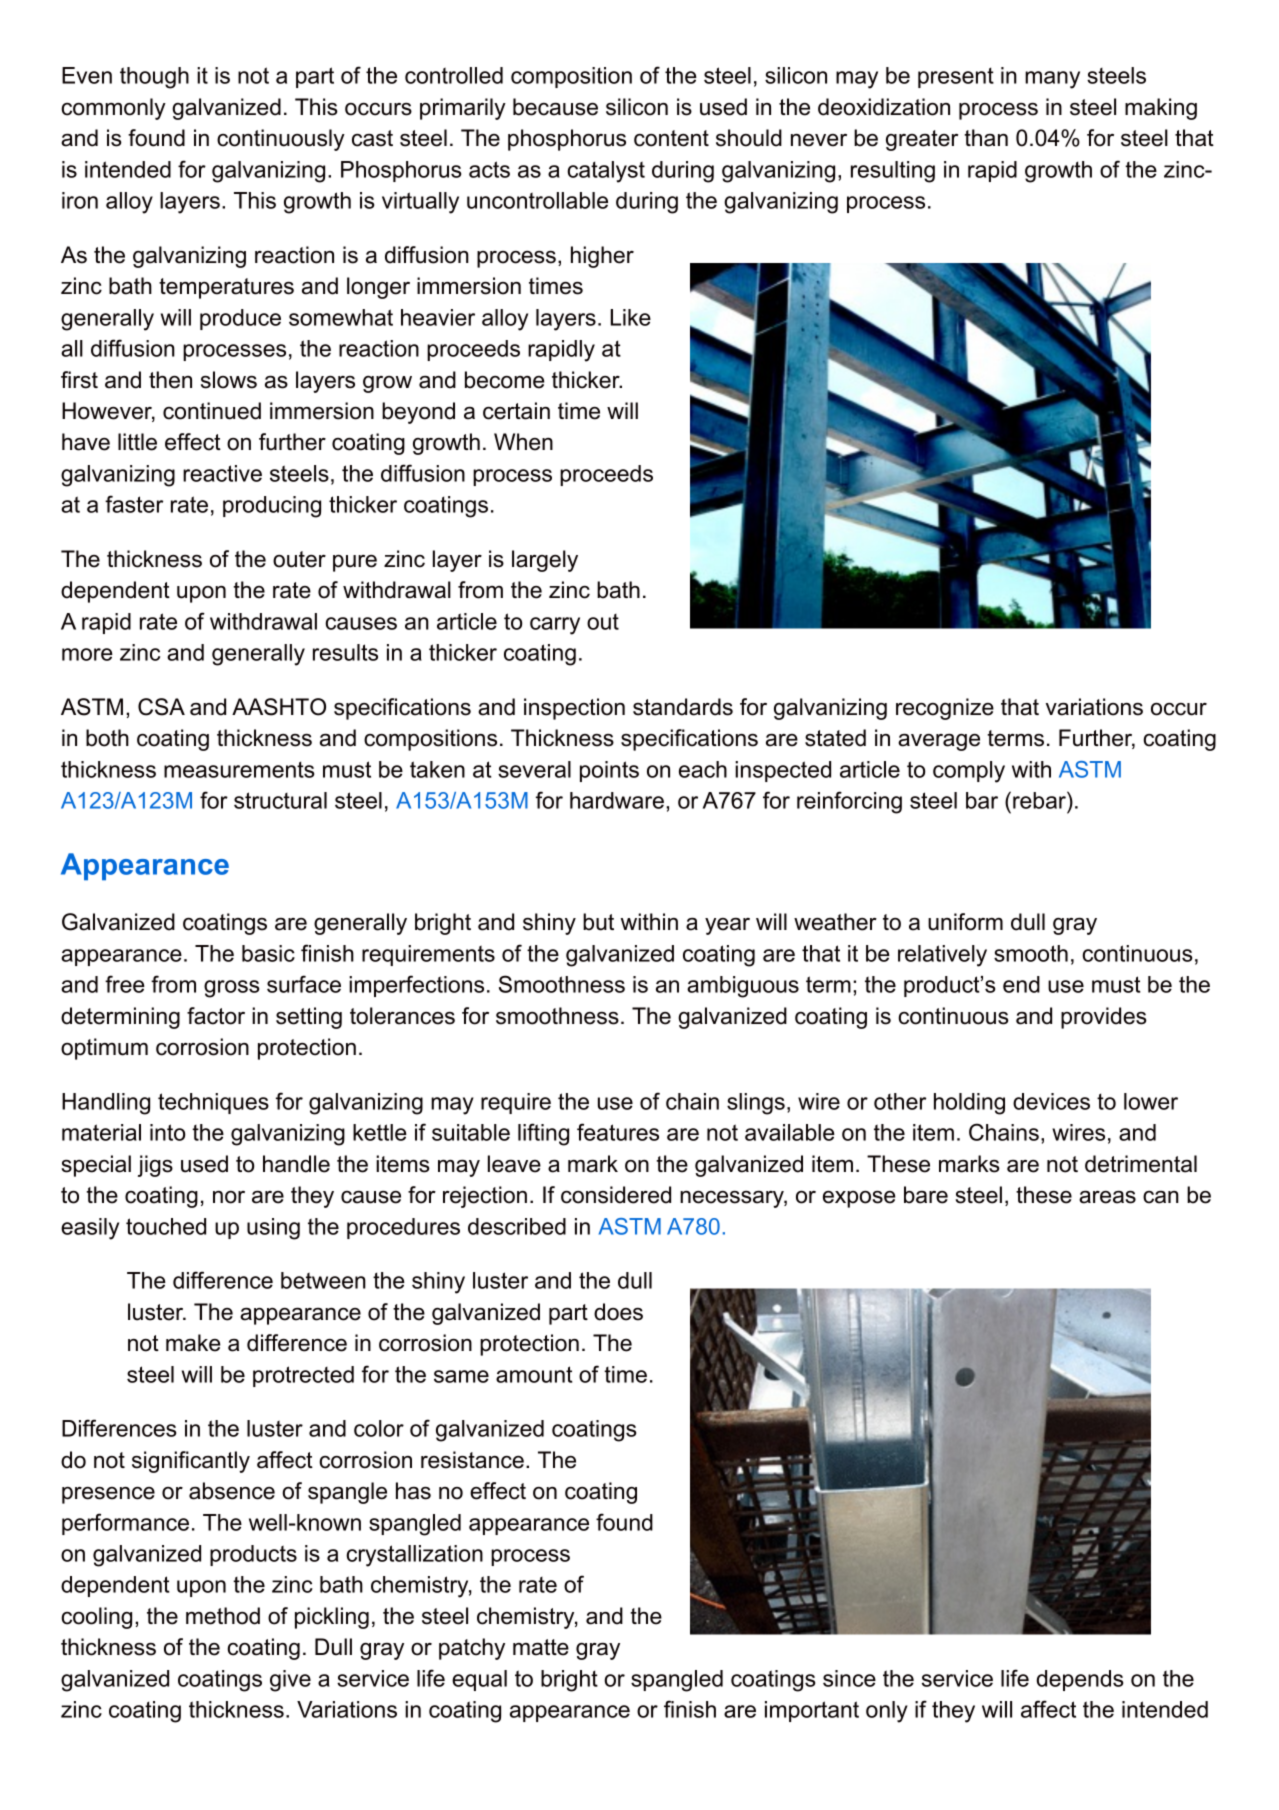 Image resolution: width=1279 pixels, height=1810 pixels. Describe the element at coordinates (965, 922) in the image. I see `uniform` at that location.
